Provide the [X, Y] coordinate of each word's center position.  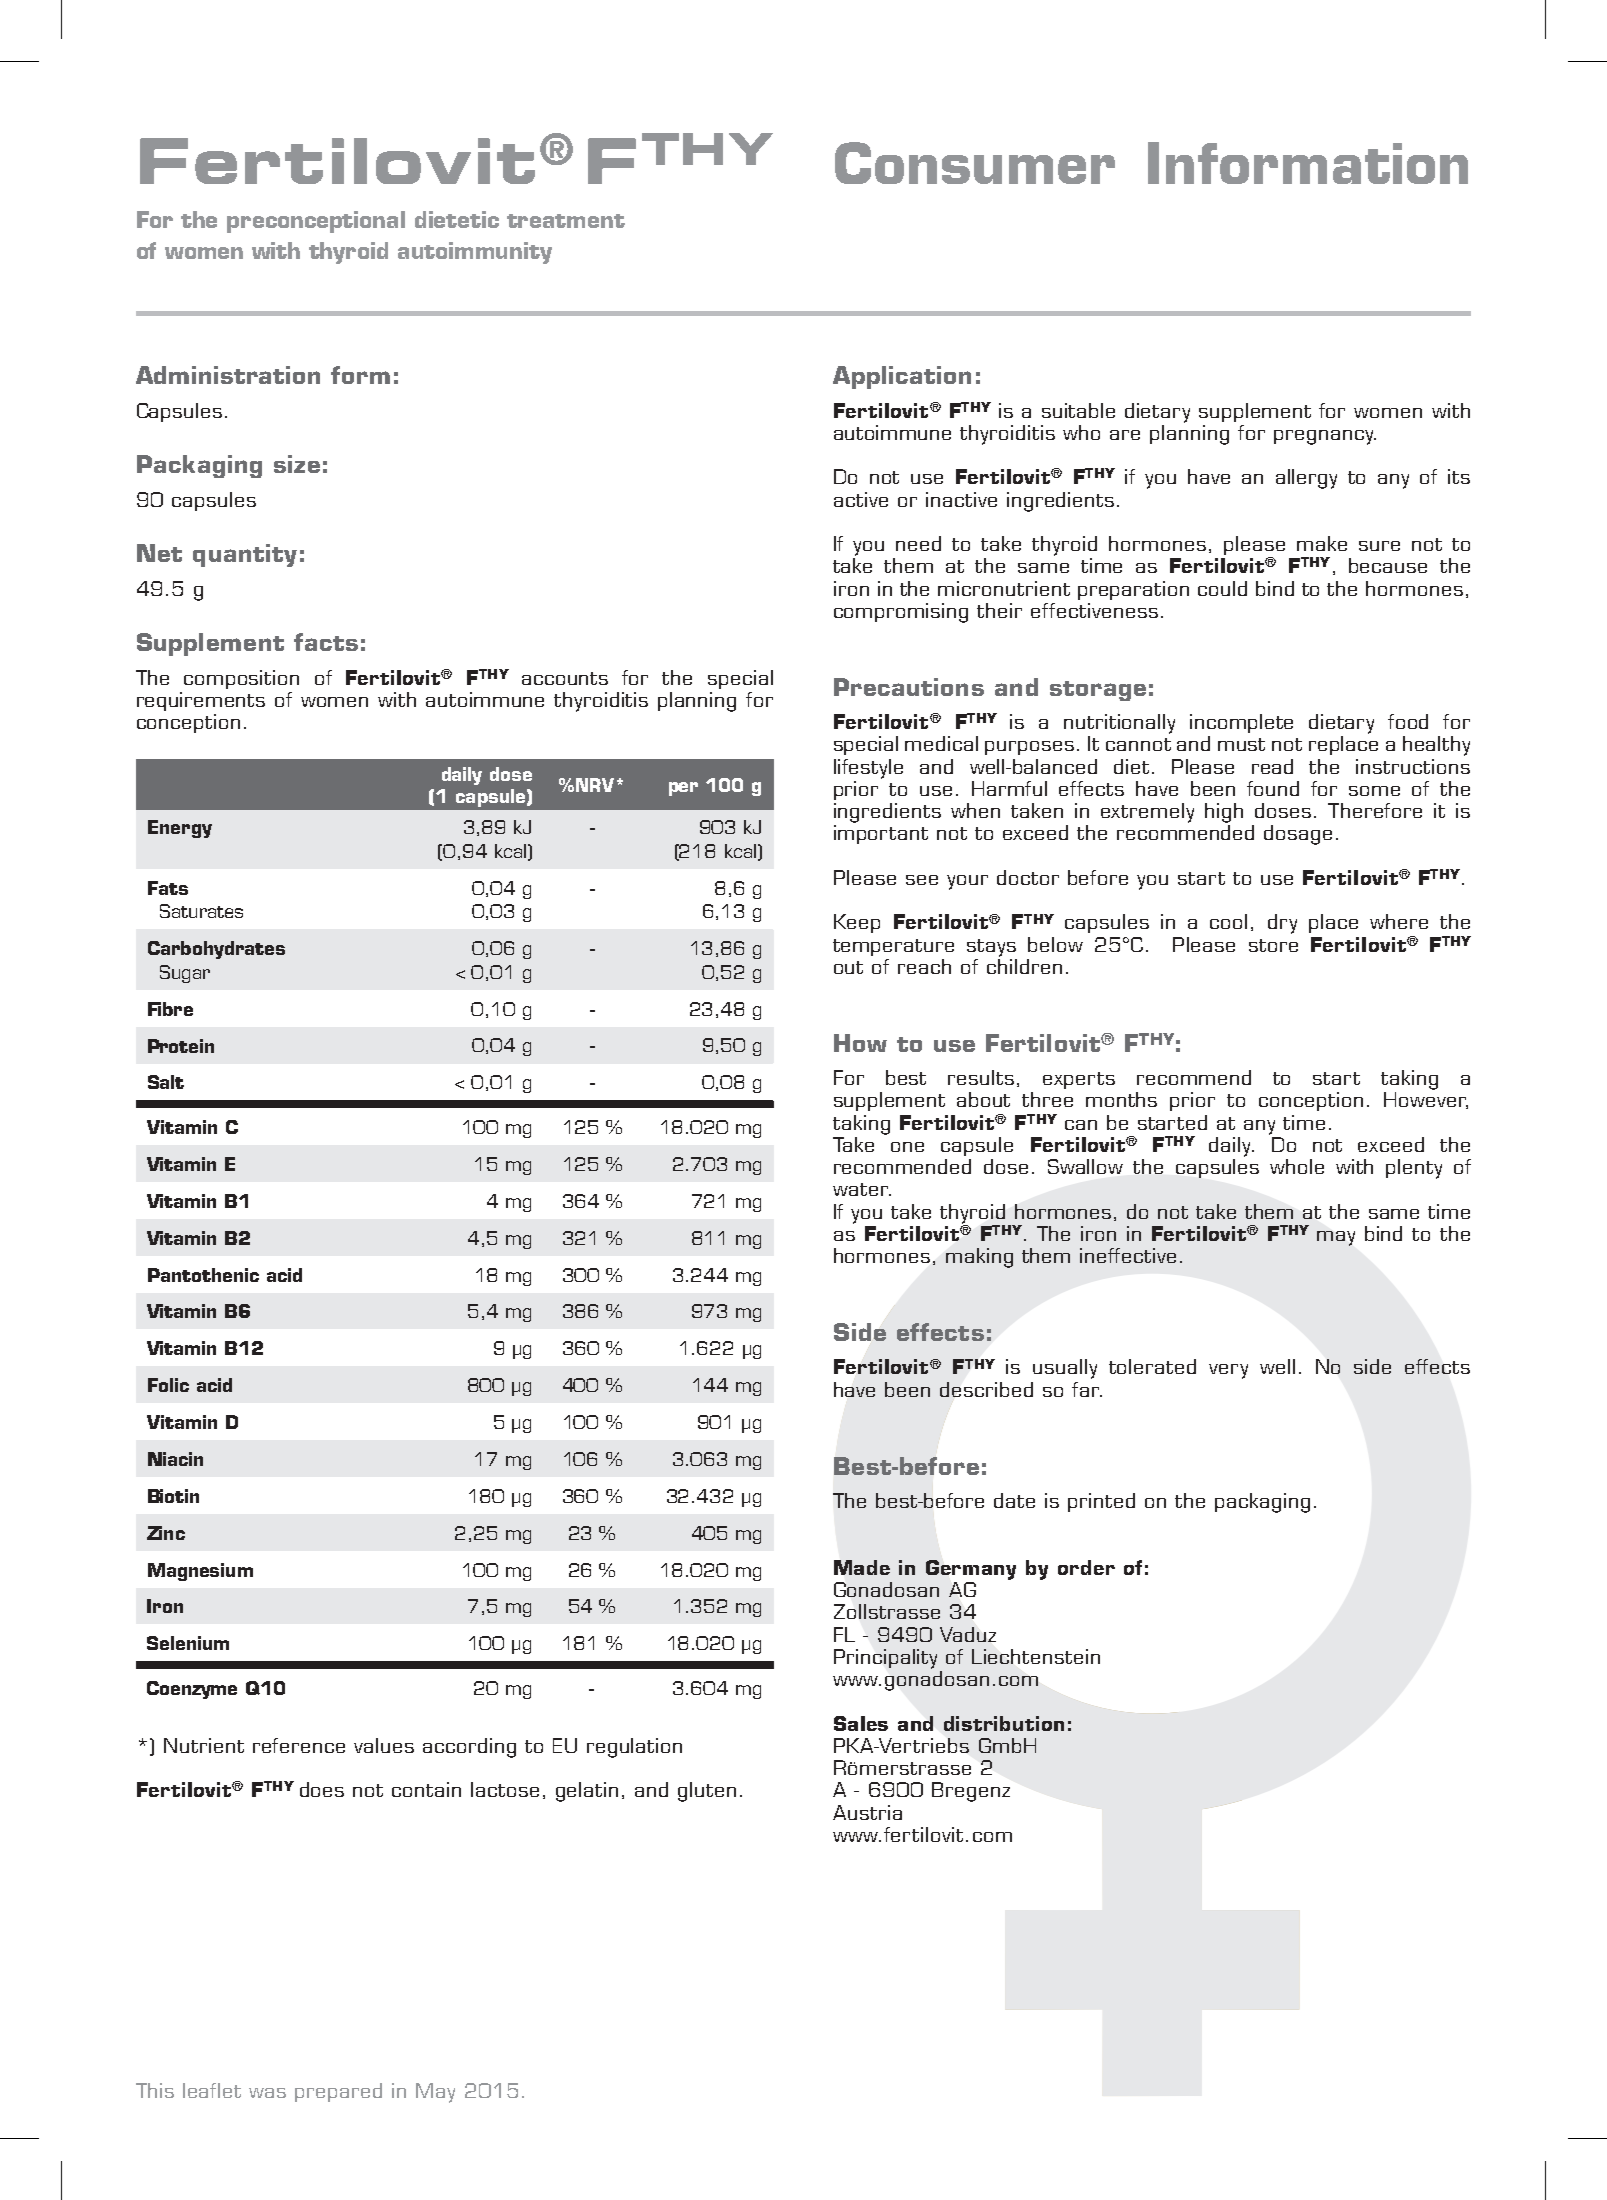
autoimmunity [475, 253]
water [862, 1189]
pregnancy [1325, 437]
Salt [166, 1082]
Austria [867, 1812]
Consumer [975, 163]
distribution [1004, 1723]
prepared [338, 2092]
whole [1297, 1166]
